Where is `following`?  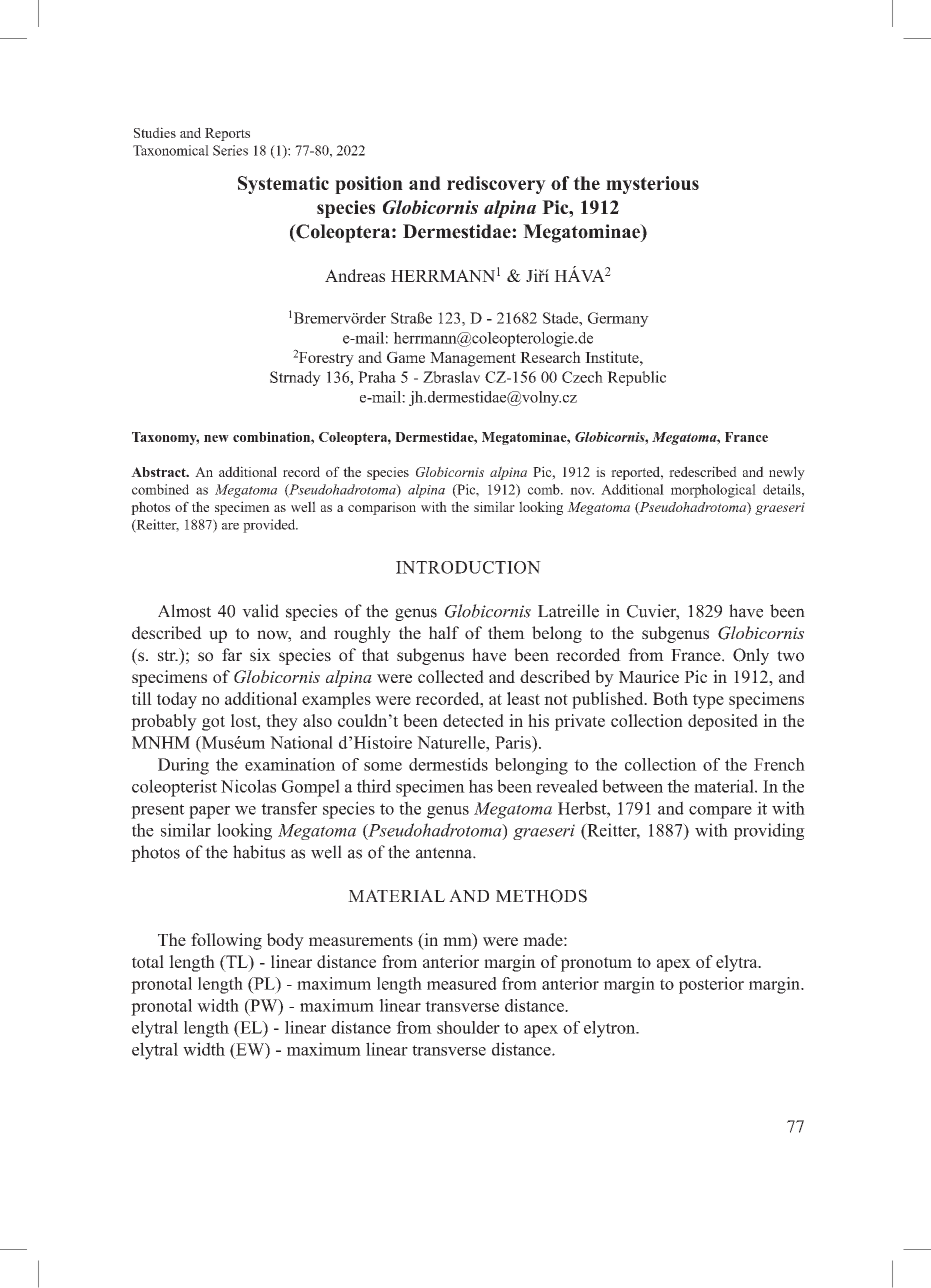 following is located at coordinates (226, 941).
